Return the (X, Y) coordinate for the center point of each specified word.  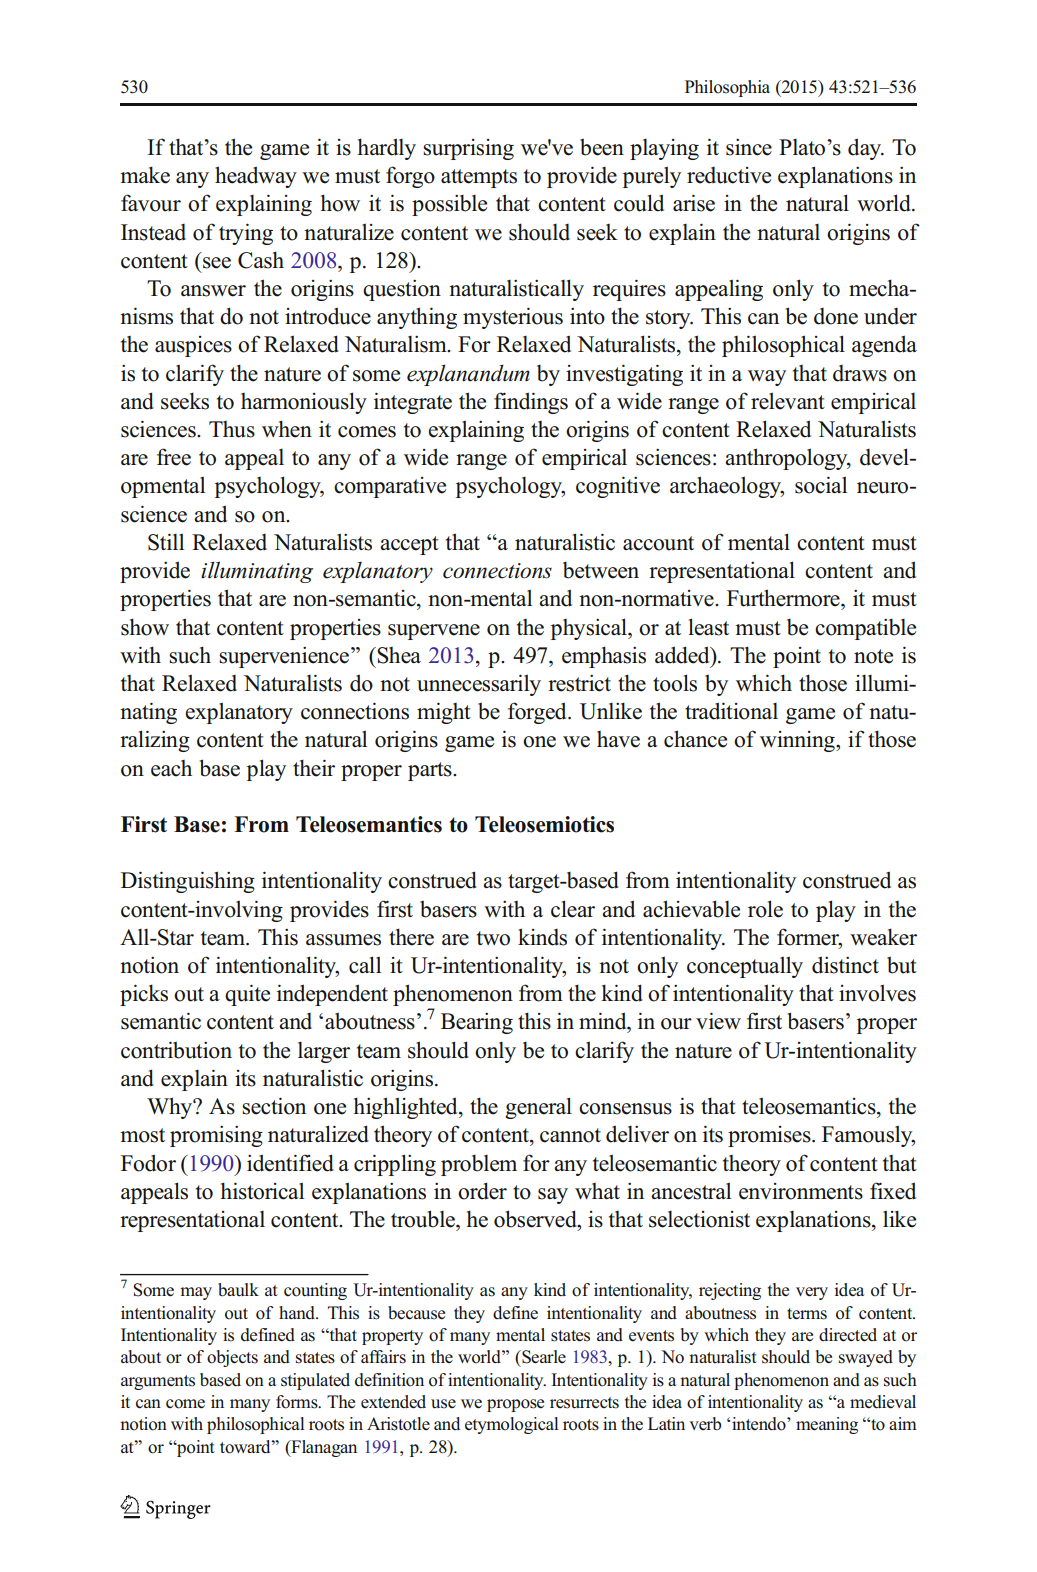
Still (166, 542)
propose (515, 1405)
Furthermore (784, 598)
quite (247, 995)
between (601, 570)
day (866, 149)
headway (256, 177)
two (493, 938)
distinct (845, 965)
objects (232, 1358)
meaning (827, 1425)
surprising (468, 149)
